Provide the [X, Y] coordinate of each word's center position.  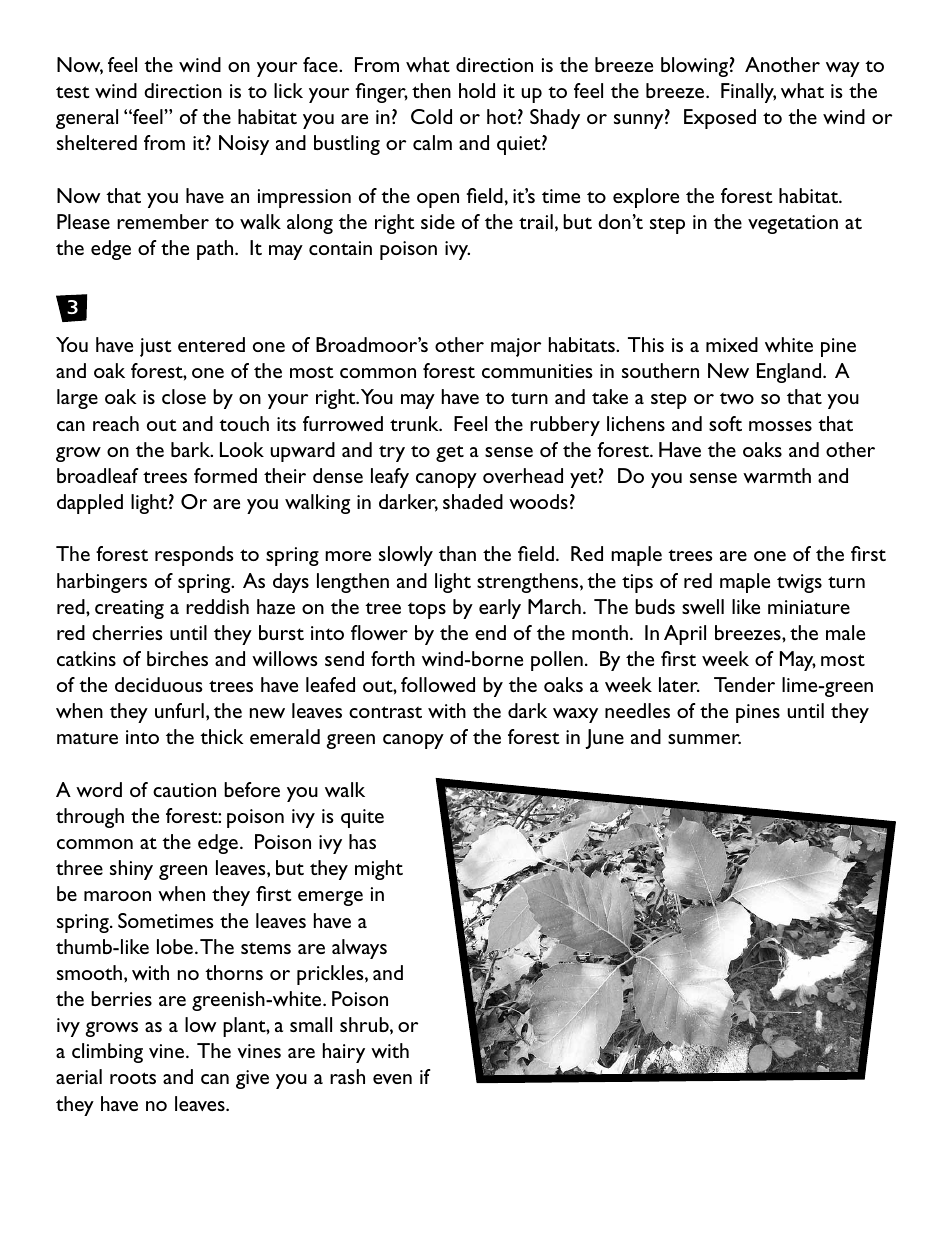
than [457, 553]
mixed [732, 344]
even [392, 1079]
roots [133, 1078]
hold [477, 90]
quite [362, 818]
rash [347, 1076]
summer [704, 739]
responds [194, 556]
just [156, 347]
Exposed [720, 119]
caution [184, 790]
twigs [799, 583]
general [87, 119]
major [516, 347]
